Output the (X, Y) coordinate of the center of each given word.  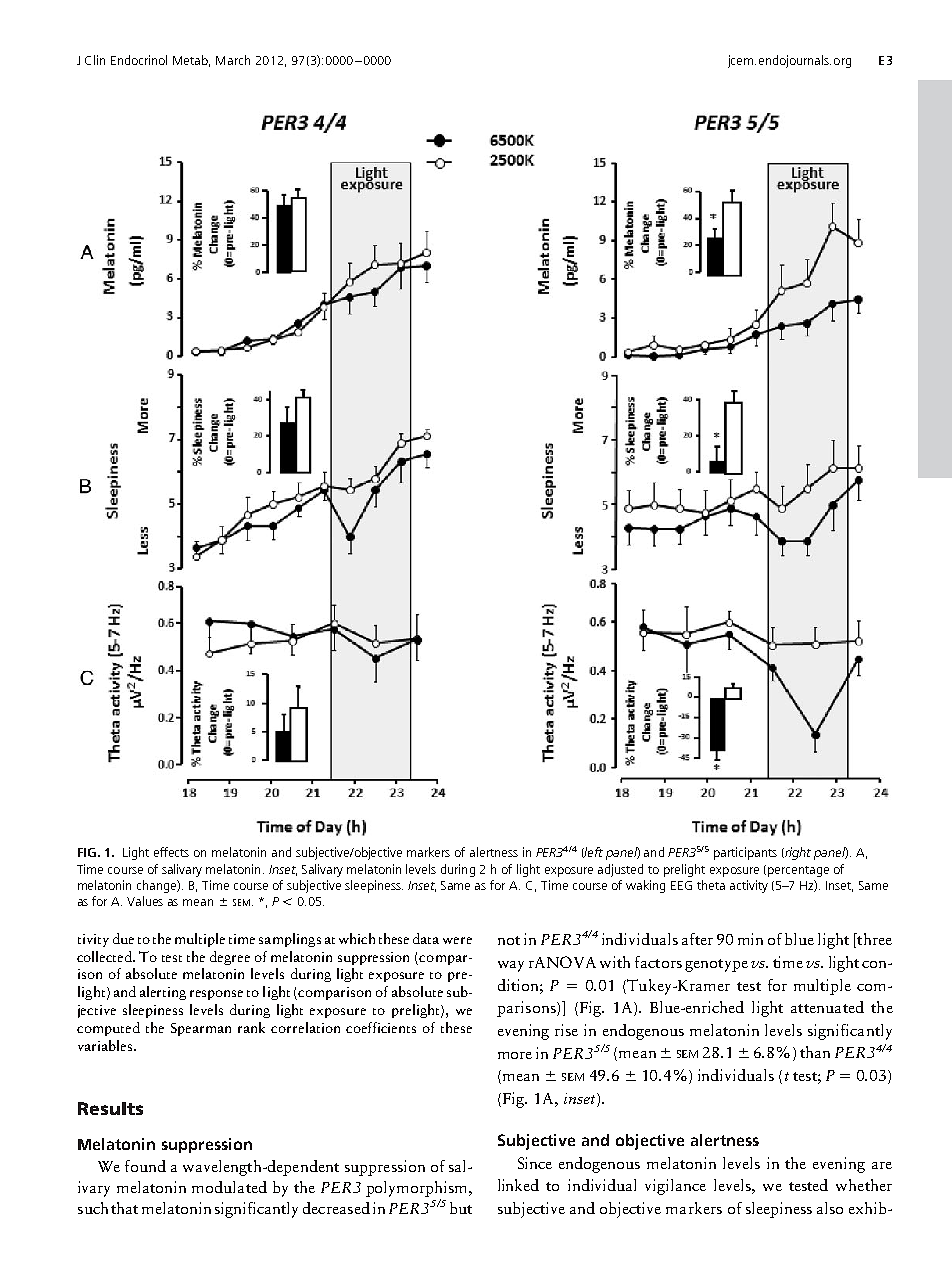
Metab (191, 61)
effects (171, 852)
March (233, 60)
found (145, 1166)
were (457, 940)
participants (745, 853)
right (797, 853)
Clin (95, 60)
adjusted (620, 870)
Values (145, 901)
